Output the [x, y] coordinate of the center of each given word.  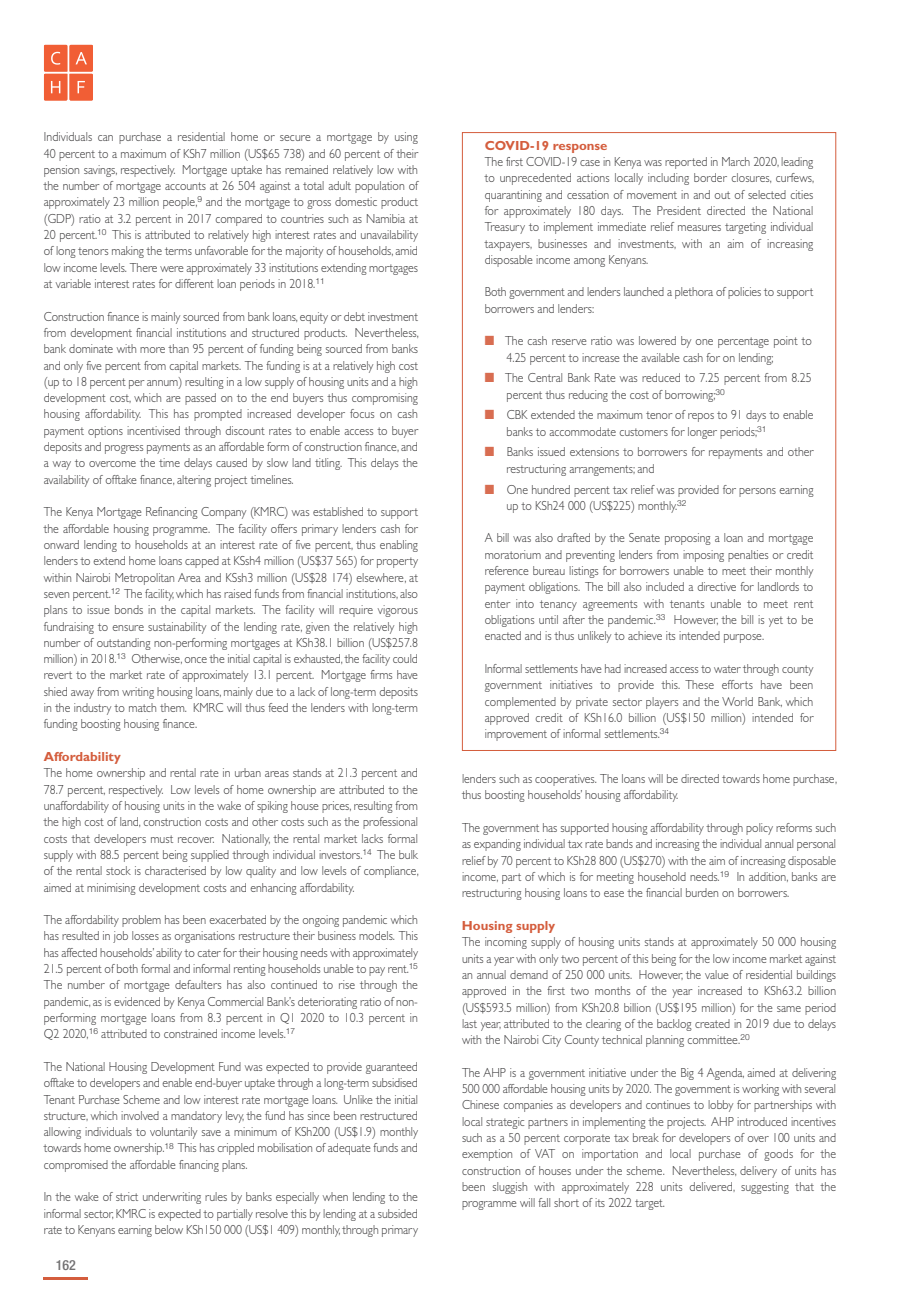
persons [757, 492]
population [379, 187]
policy [759, 829]
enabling [399, 546]
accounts [185, 186]
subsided [397, 1213]
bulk [408, 854]
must [162, 839]
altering [194, 481]
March [736, 161]
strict [127, 1196]
